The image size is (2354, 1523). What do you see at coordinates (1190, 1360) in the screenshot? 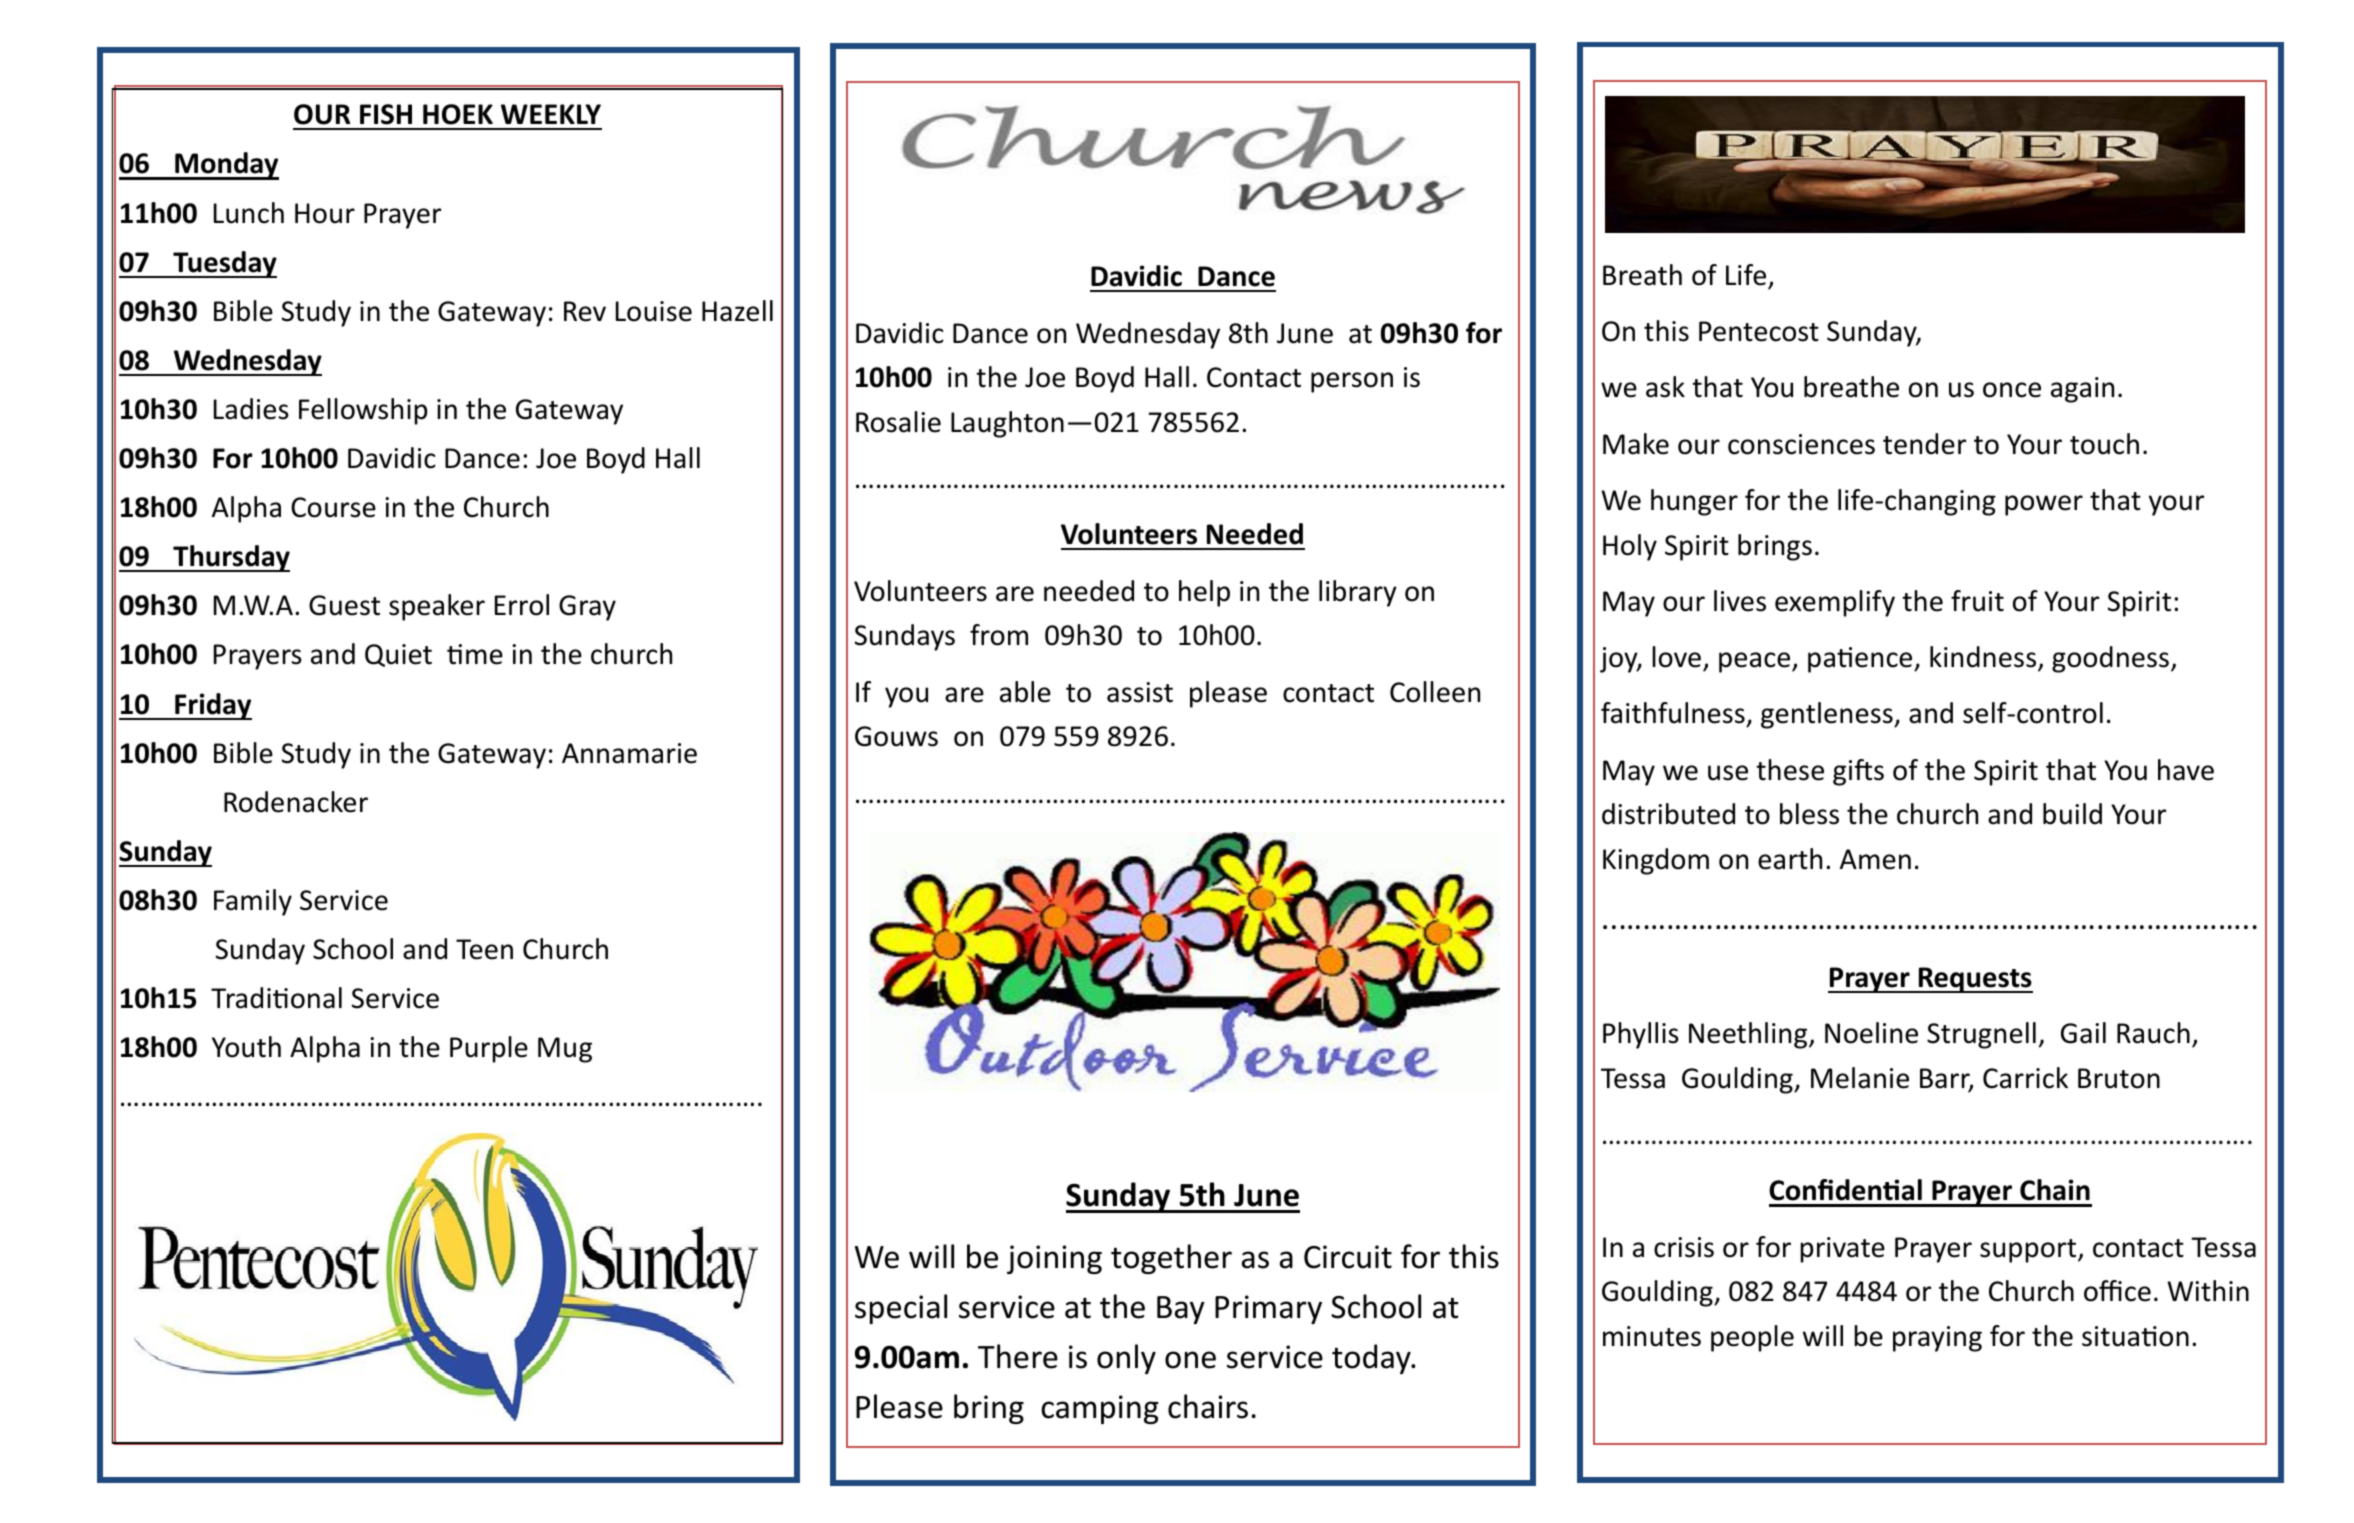
I see `one` at bounding box center [1190, 1360].
